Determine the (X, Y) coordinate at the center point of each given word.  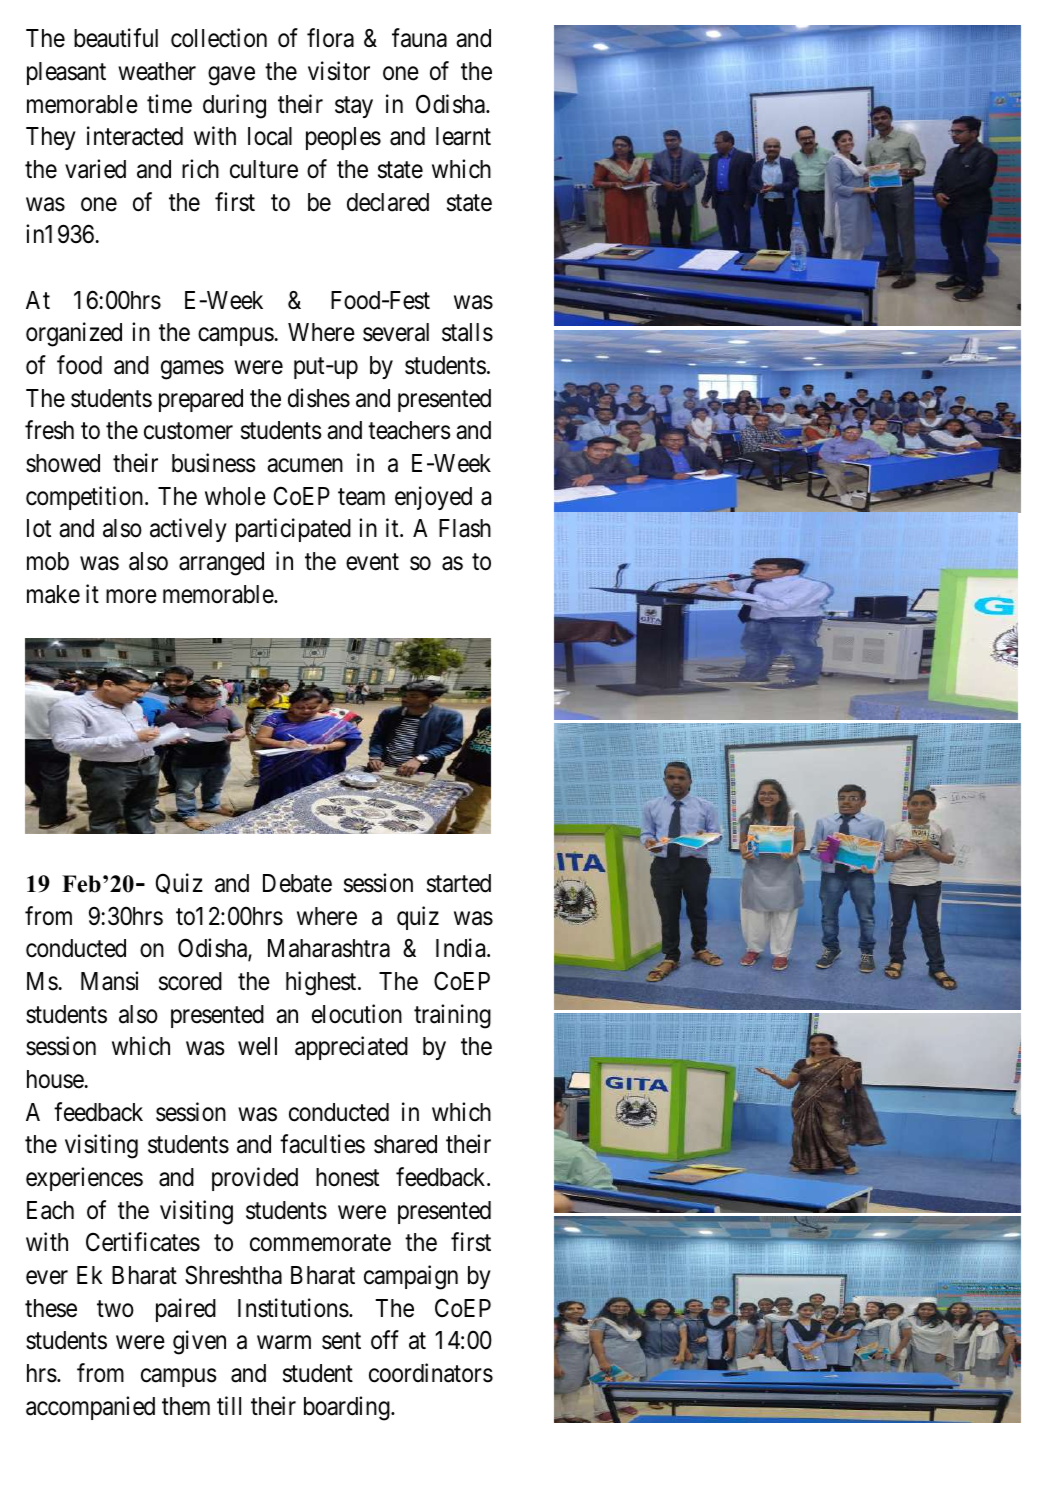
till (229, 1405)
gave (231, 76)
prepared (201, 400)
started (459, 883)
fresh (49, 430)
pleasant (66, 73)
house (56, 1079)
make (53, 594)
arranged (221, 564)
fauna (419, 38)
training (452, 1016)
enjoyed (433, 498)
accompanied (90, 1408)
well (257, 1046)
